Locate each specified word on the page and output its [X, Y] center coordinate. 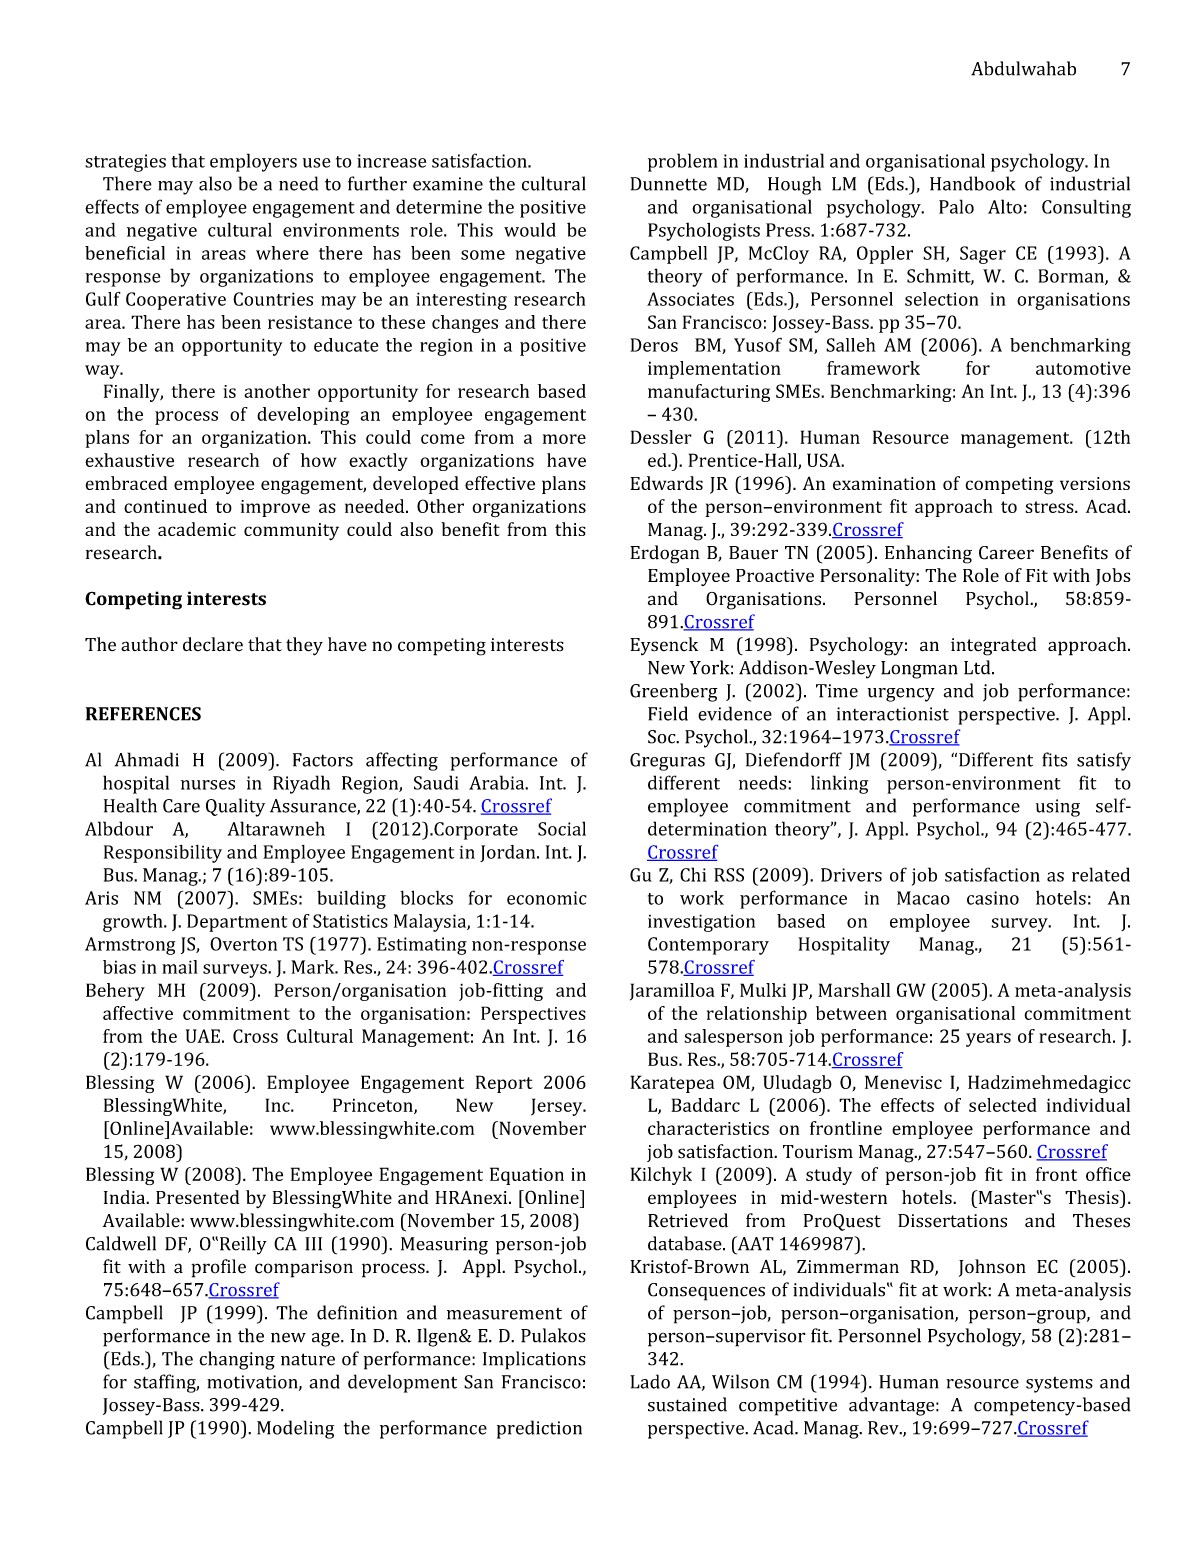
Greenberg [674, 692]
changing [237, 1360]
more [564, 439]
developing [303, 416]
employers [253, 162]
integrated [994, 646]
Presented [197, 1197]
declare [213, 644]
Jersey [558, 1107]
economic [547, 898]
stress [1050, 507]
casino [993, 898]
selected [1003, 1105]
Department [237, 923]
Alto [1005, 206]
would [530, 229]
